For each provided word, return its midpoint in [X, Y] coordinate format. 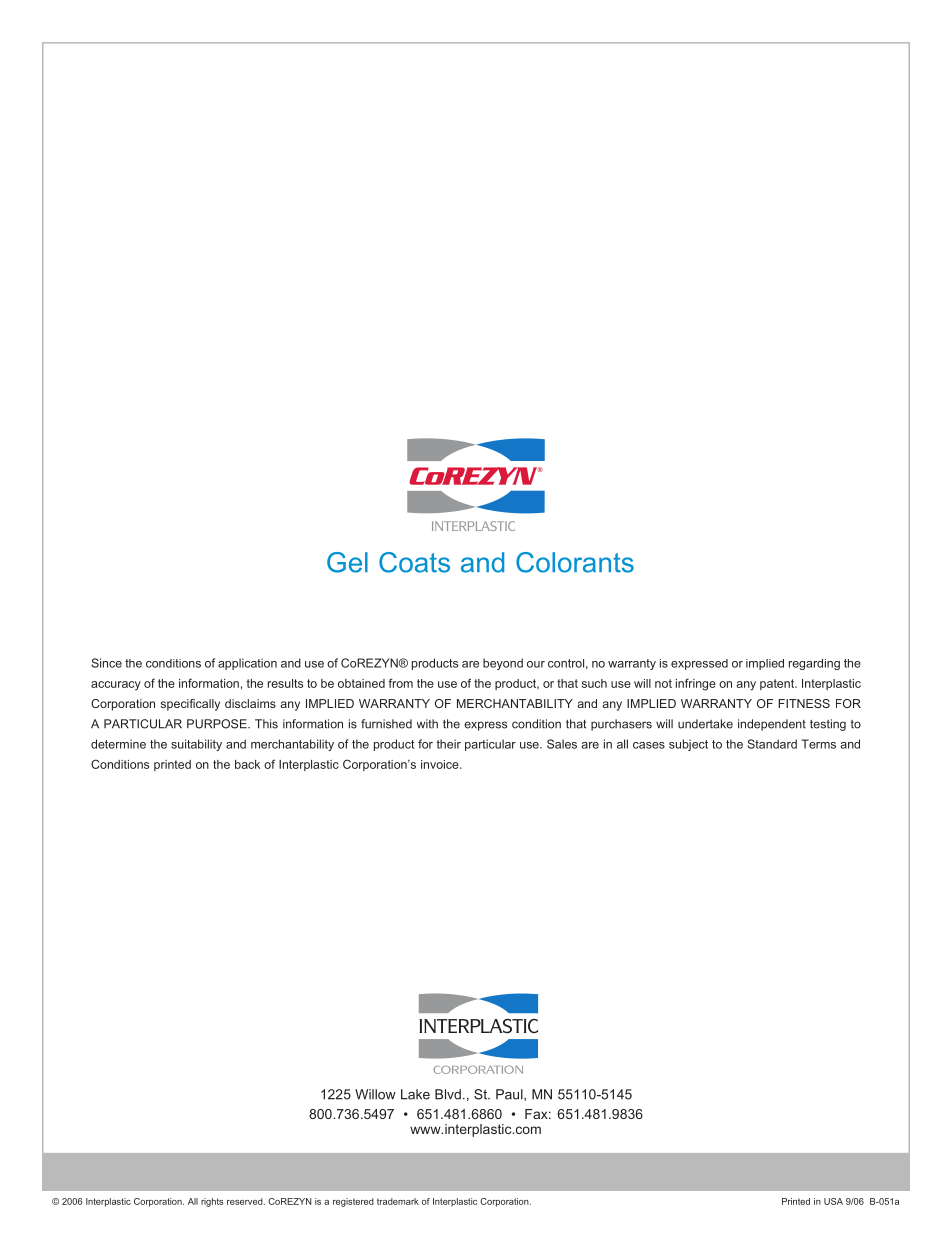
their [448, 744]
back [247, 764]
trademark [398, 1201]
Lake [415, 1094]
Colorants [575, 562]
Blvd [448, 1094]
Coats [414, 562]
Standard [772, 744]
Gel [347, 562]
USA [833, 1201]
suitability [196, 745]
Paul [510, 1095]
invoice [441, 764]
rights [212, 1202]
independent [772, 725]
